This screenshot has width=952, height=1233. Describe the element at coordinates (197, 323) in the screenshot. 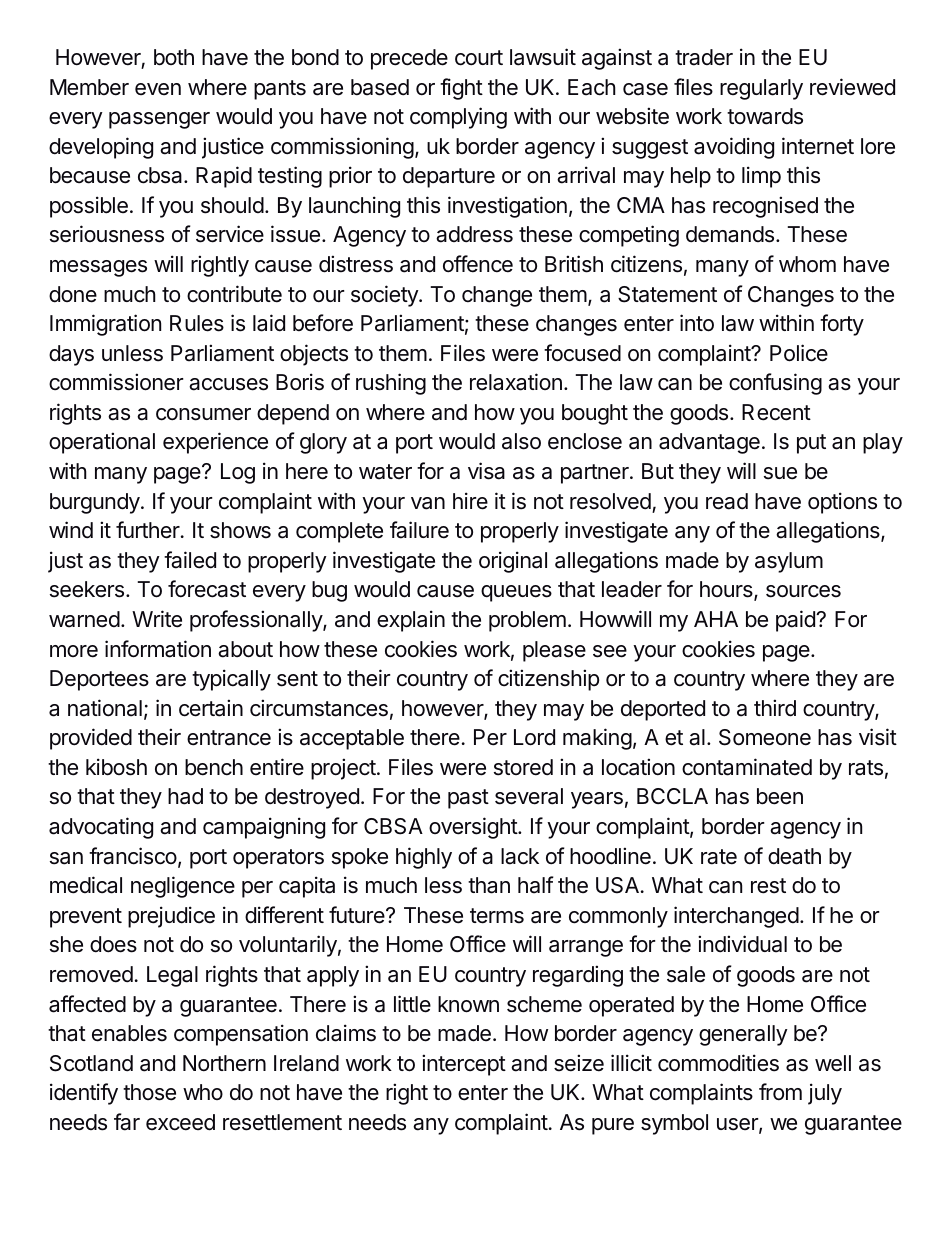

I see `Rules` at that location.
